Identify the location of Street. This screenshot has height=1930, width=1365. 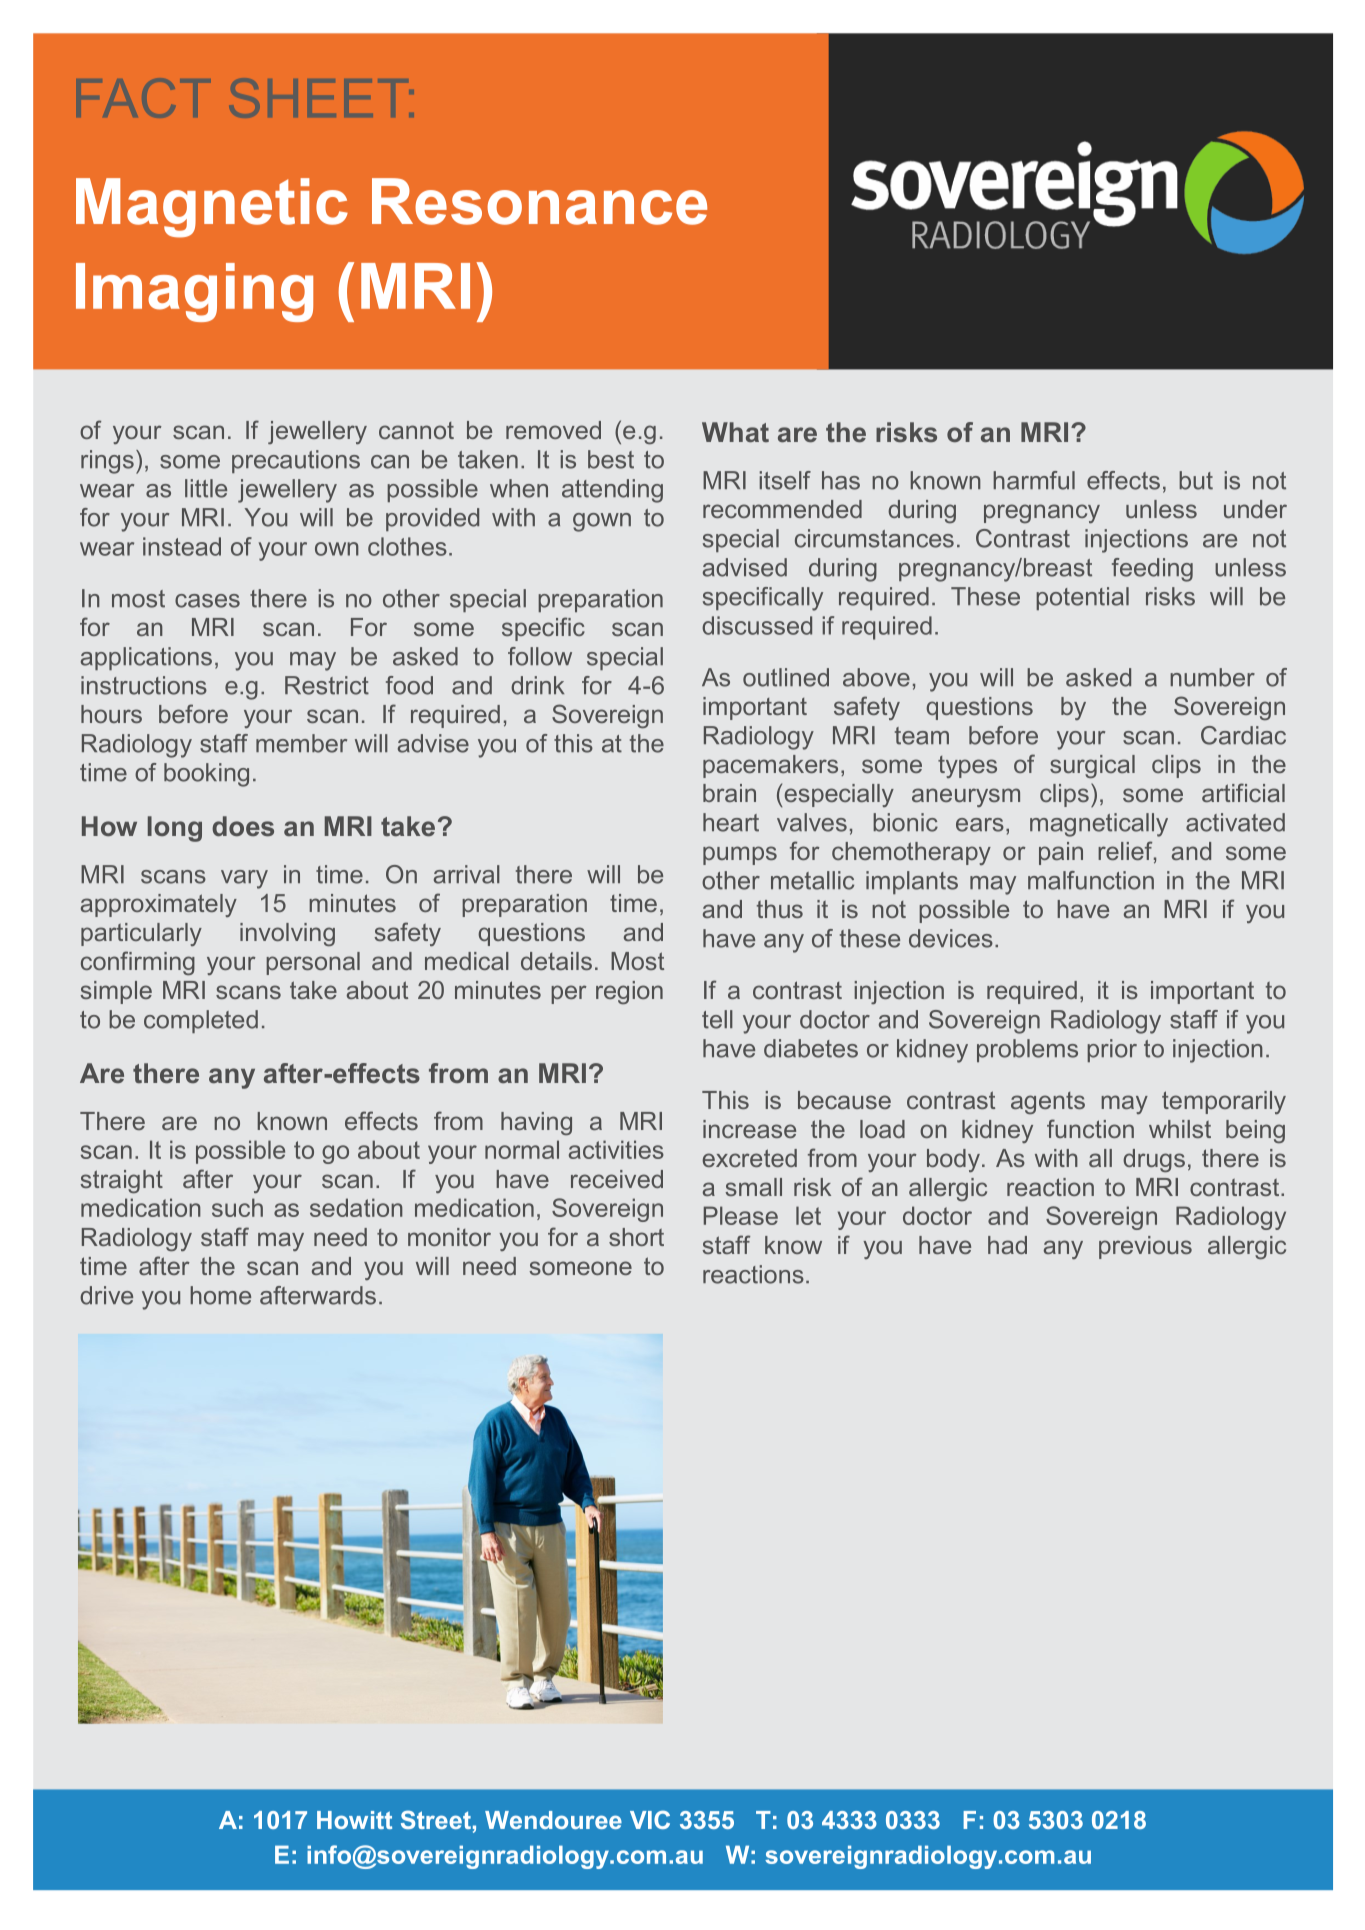
(436, 1819).
